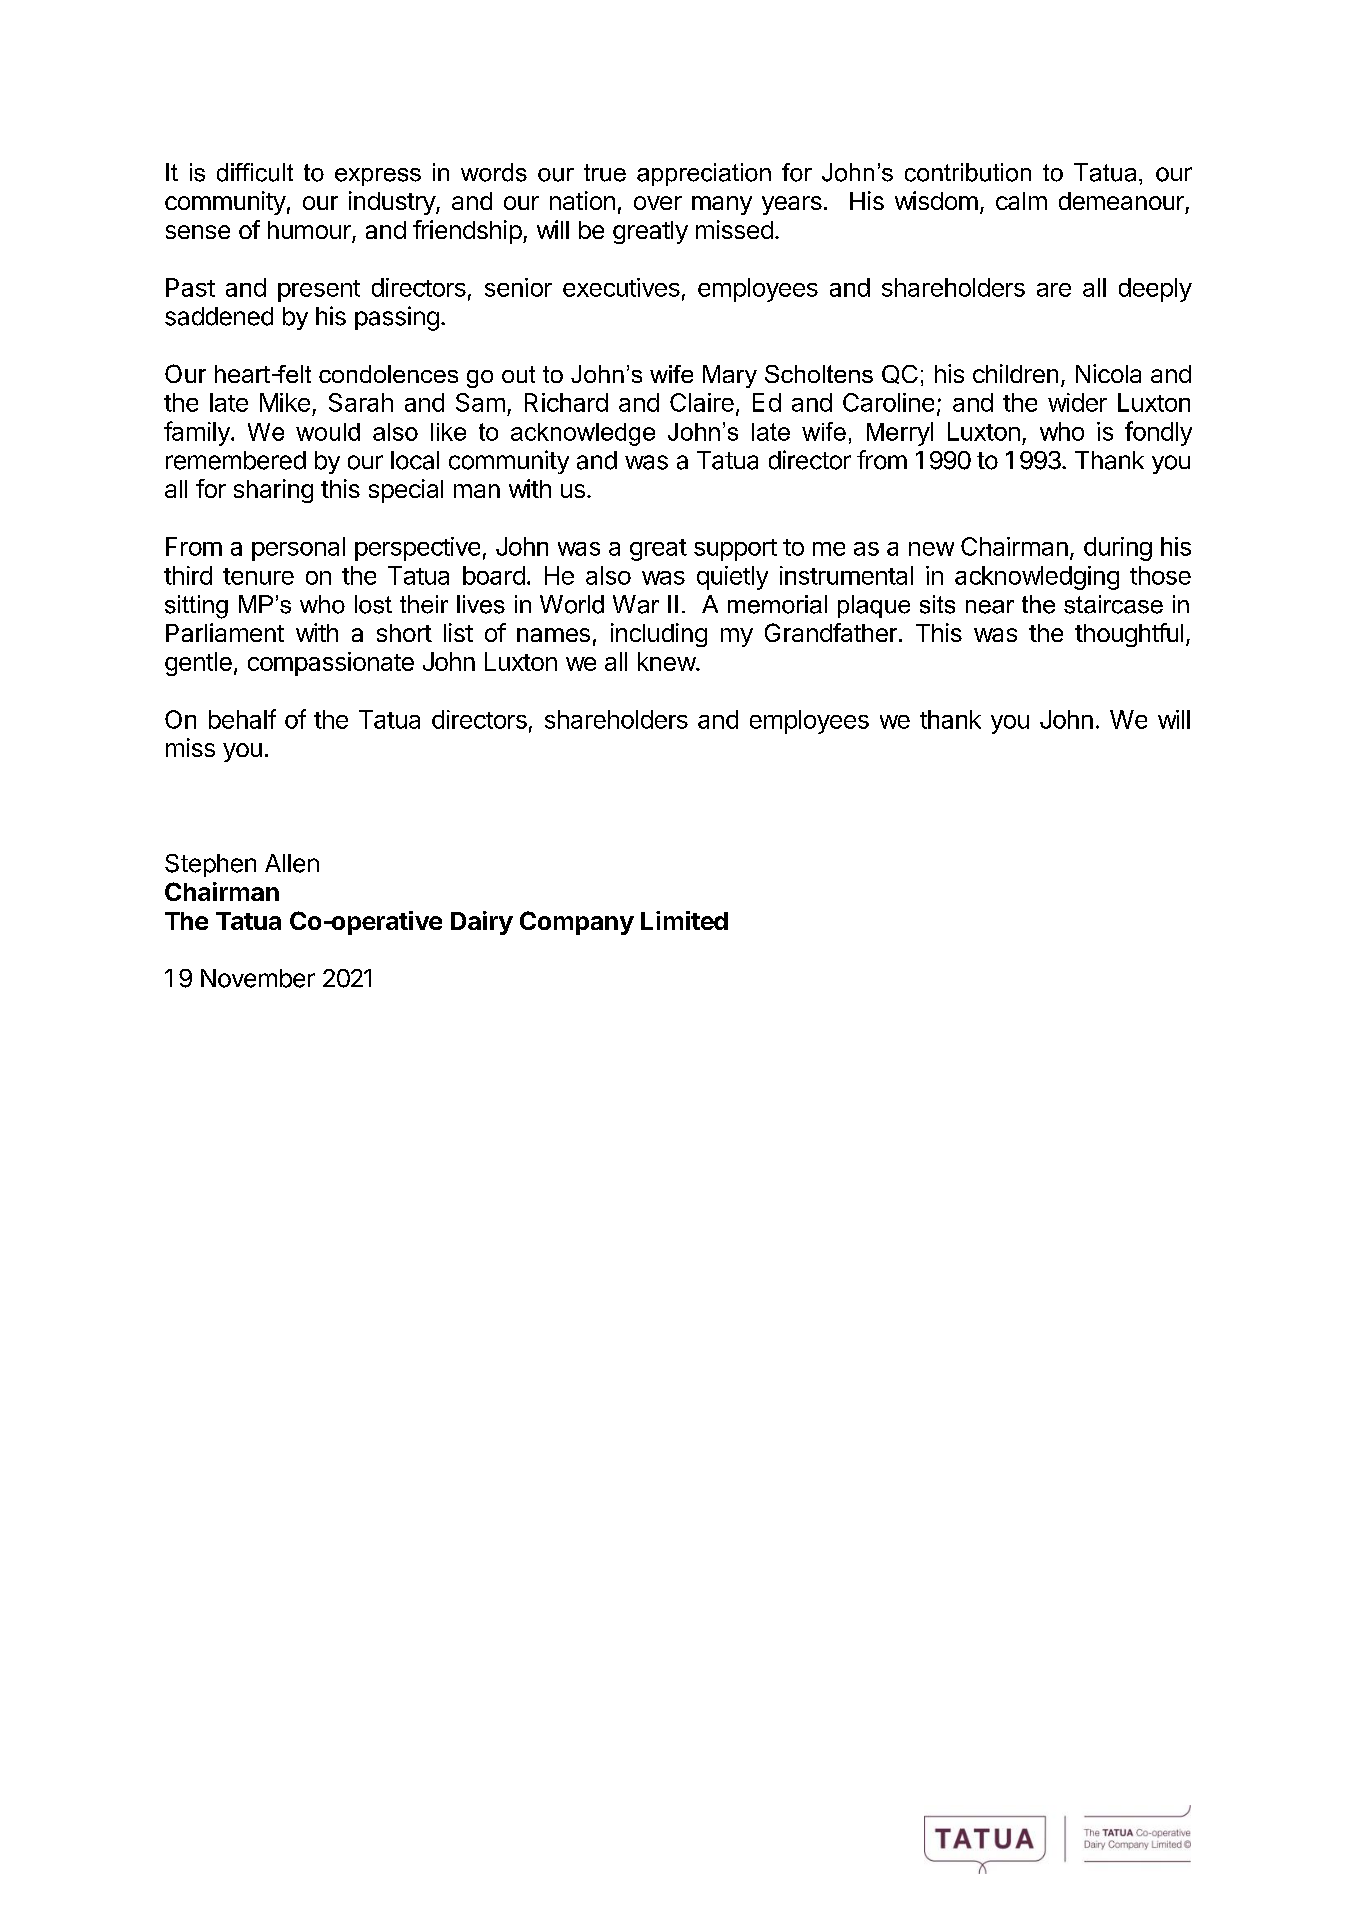 The height and width of the page is (1916, 1355). Describe the element at coordinates (658, 203) in the page. I see `over` at that location.
